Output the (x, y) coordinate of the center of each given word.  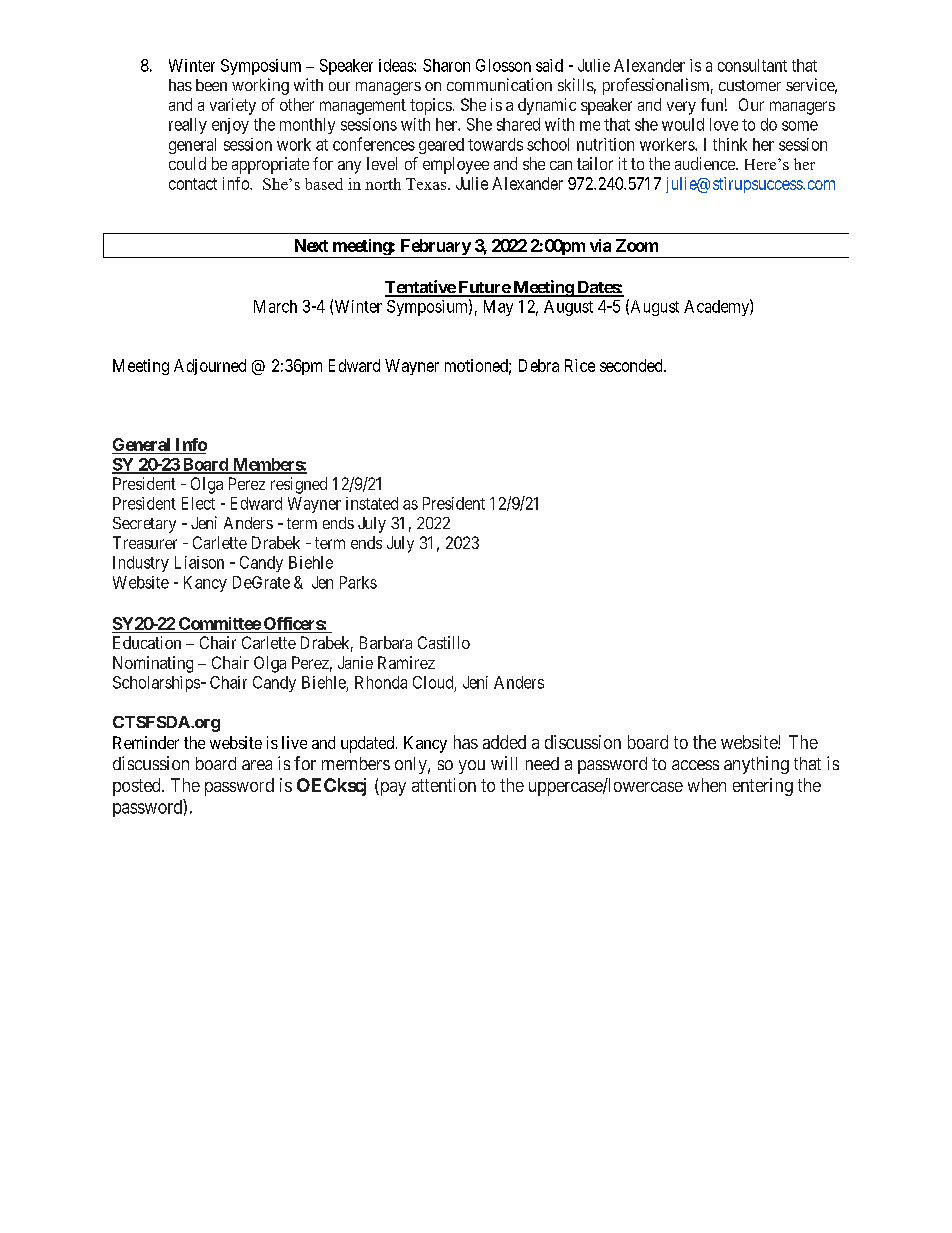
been (211, 85)
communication (499, 84)
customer (750, 85)
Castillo (444, 642)
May (498, 308)
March (275, 306)
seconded (632, 365)
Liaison (199, 562)
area (257, 765)
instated (372, 503)
